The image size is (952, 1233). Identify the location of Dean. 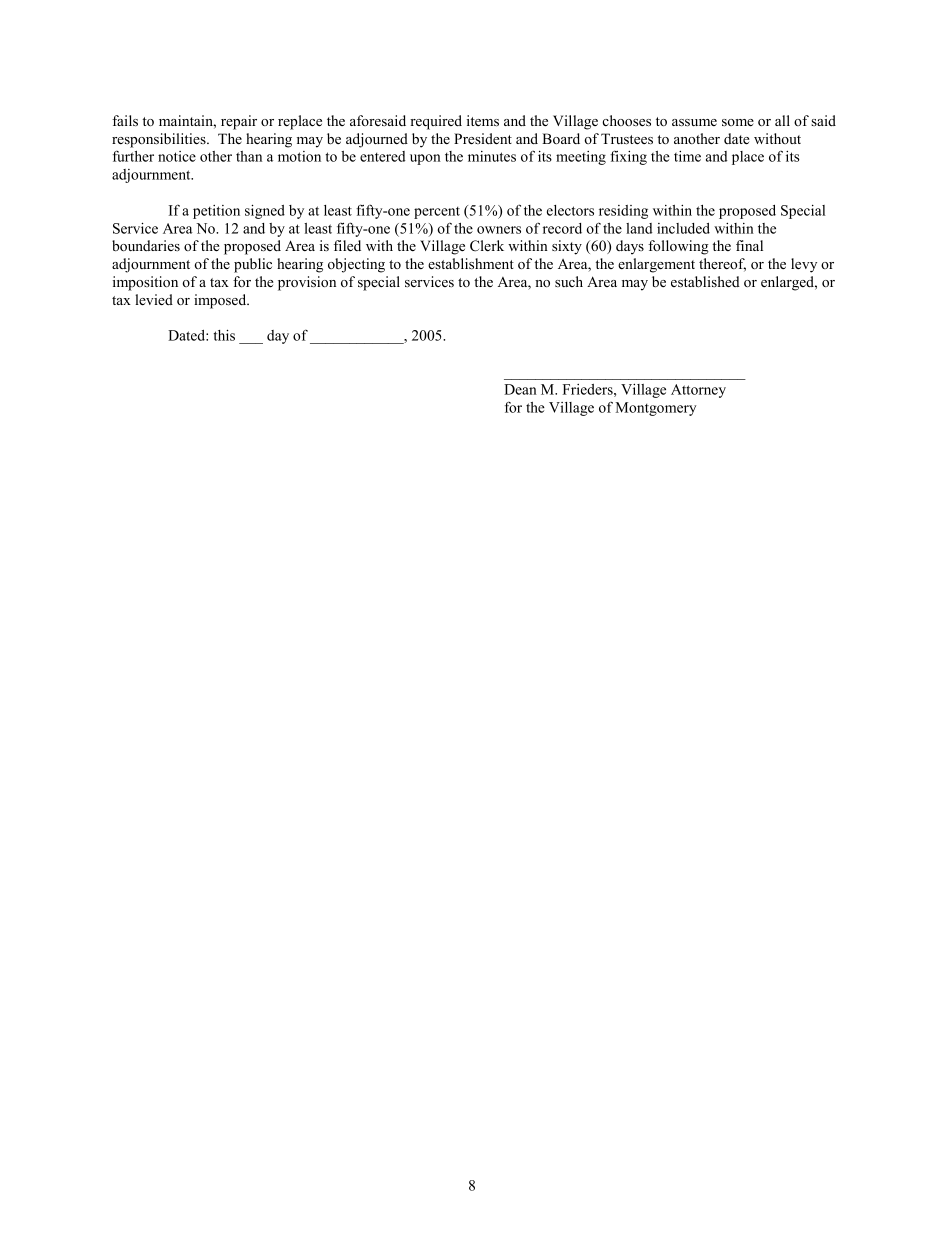
(520, 389).
